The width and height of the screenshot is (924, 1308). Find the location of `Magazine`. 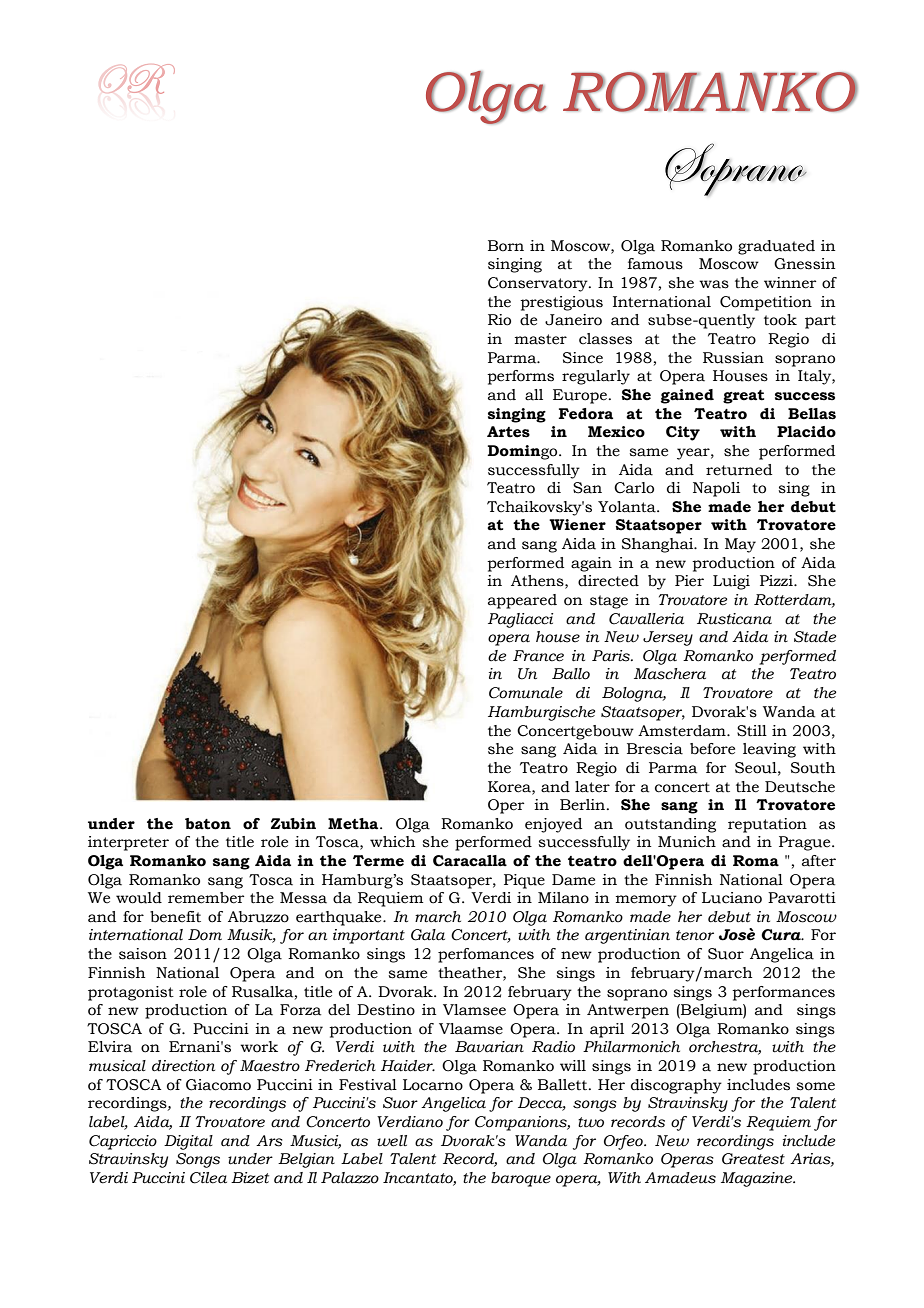

Magazine is located at coordinates (758, 1179).
